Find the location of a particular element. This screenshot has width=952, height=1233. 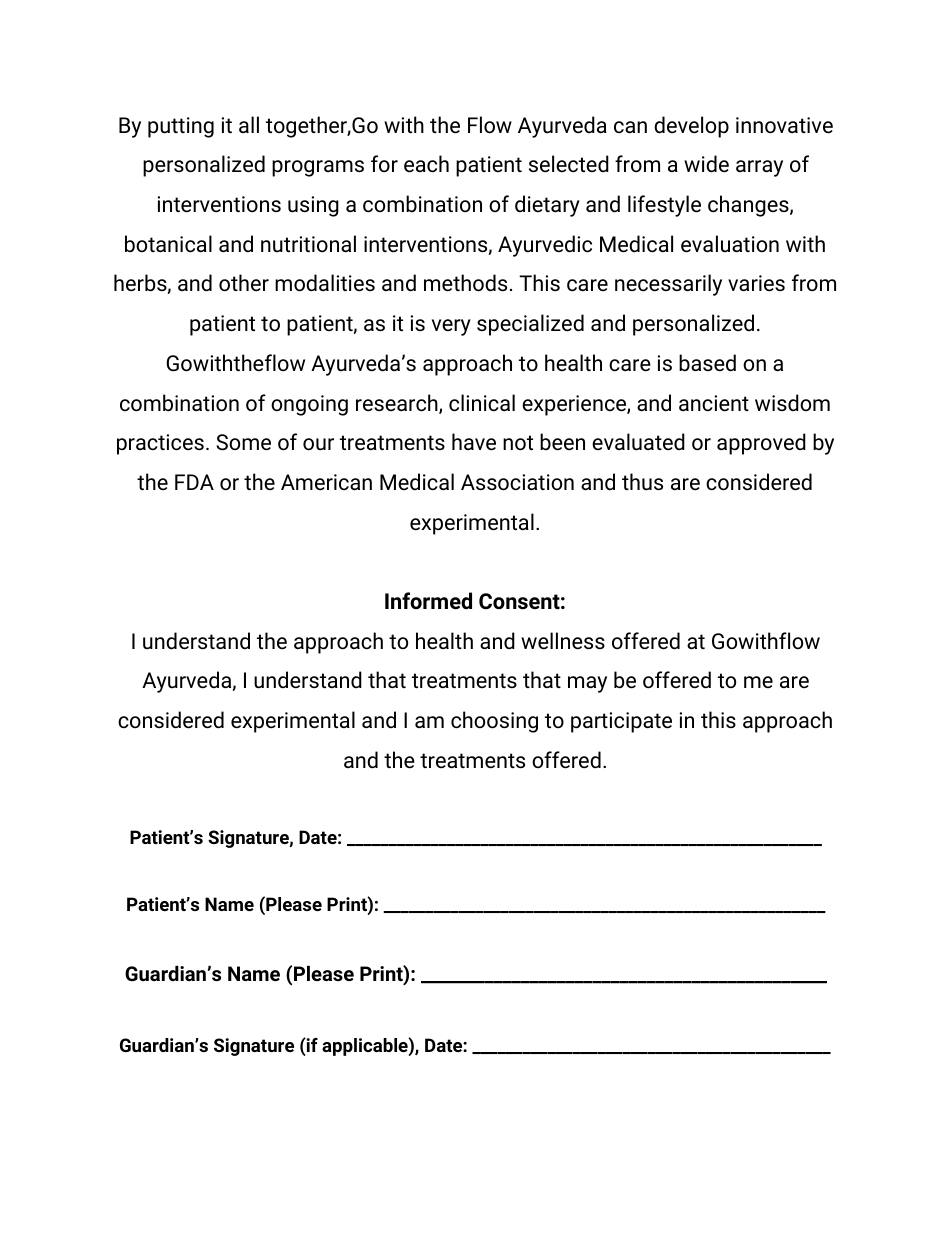

may is located at coordinates (587, 684).
